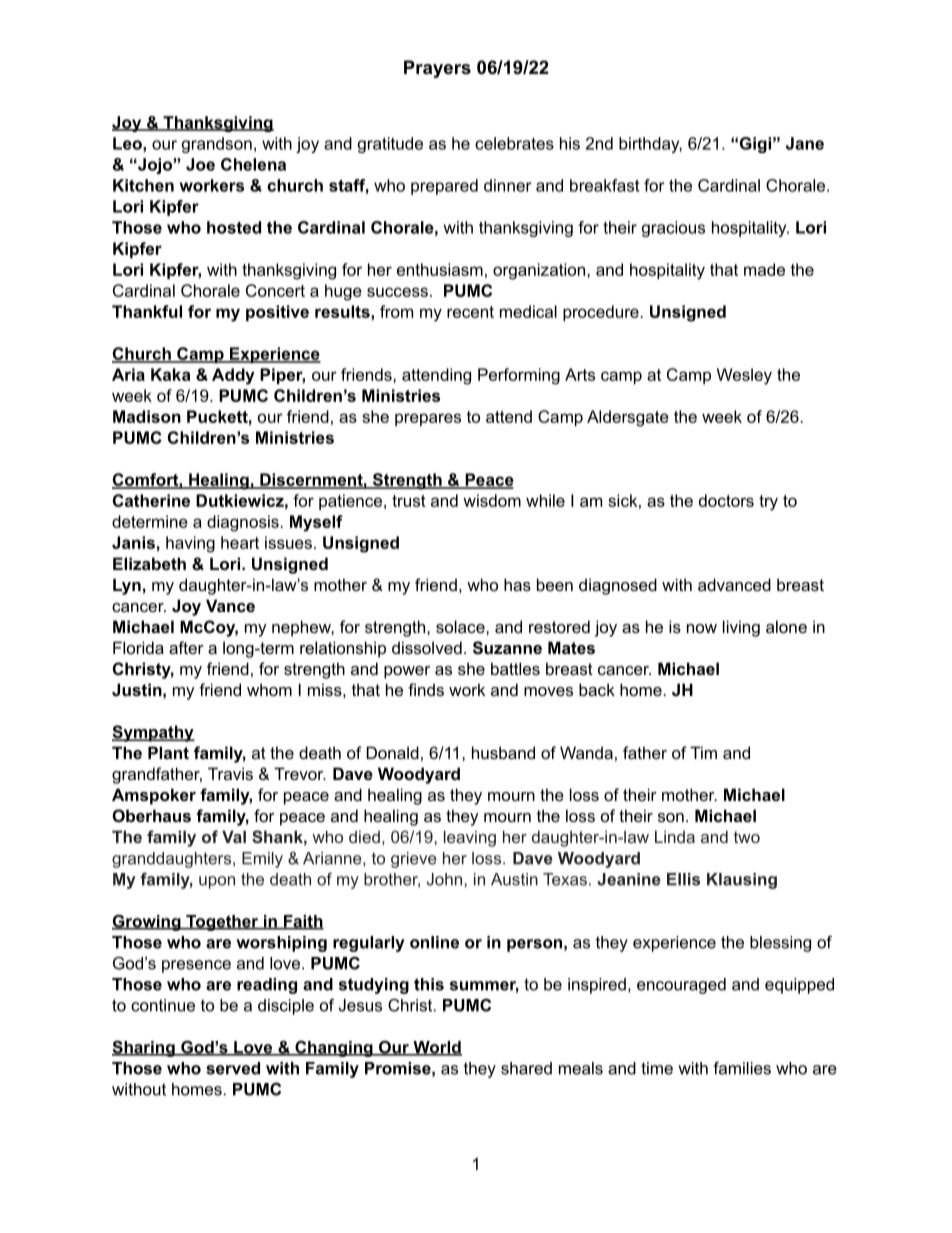 The width and height of the document is (952, 1233). What do you see at coordinates (233, 1068) in the document?
I see `served` at bounding box center [233, 1068].
